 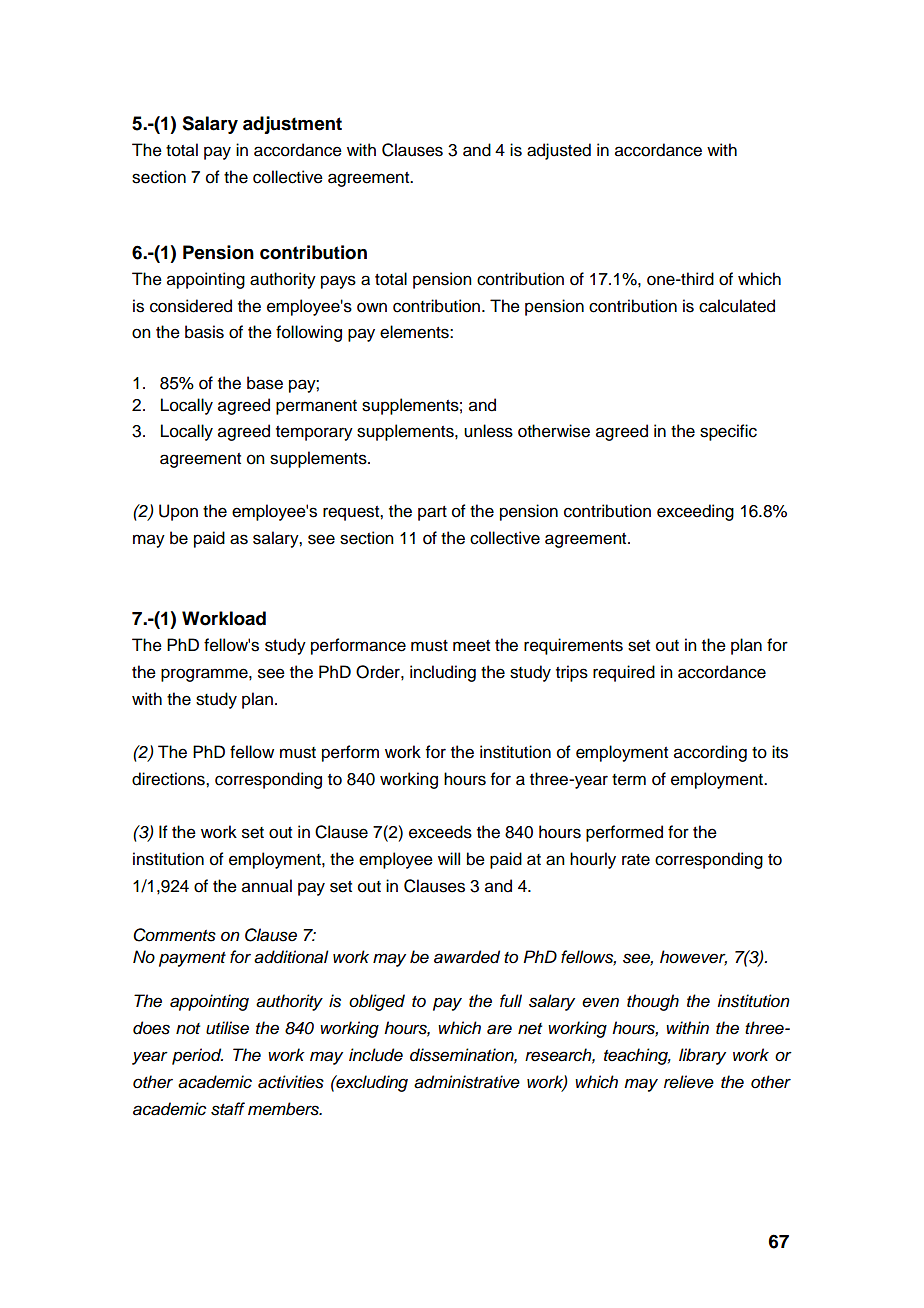 I want to click on meet, so click(x=471, y=646).
